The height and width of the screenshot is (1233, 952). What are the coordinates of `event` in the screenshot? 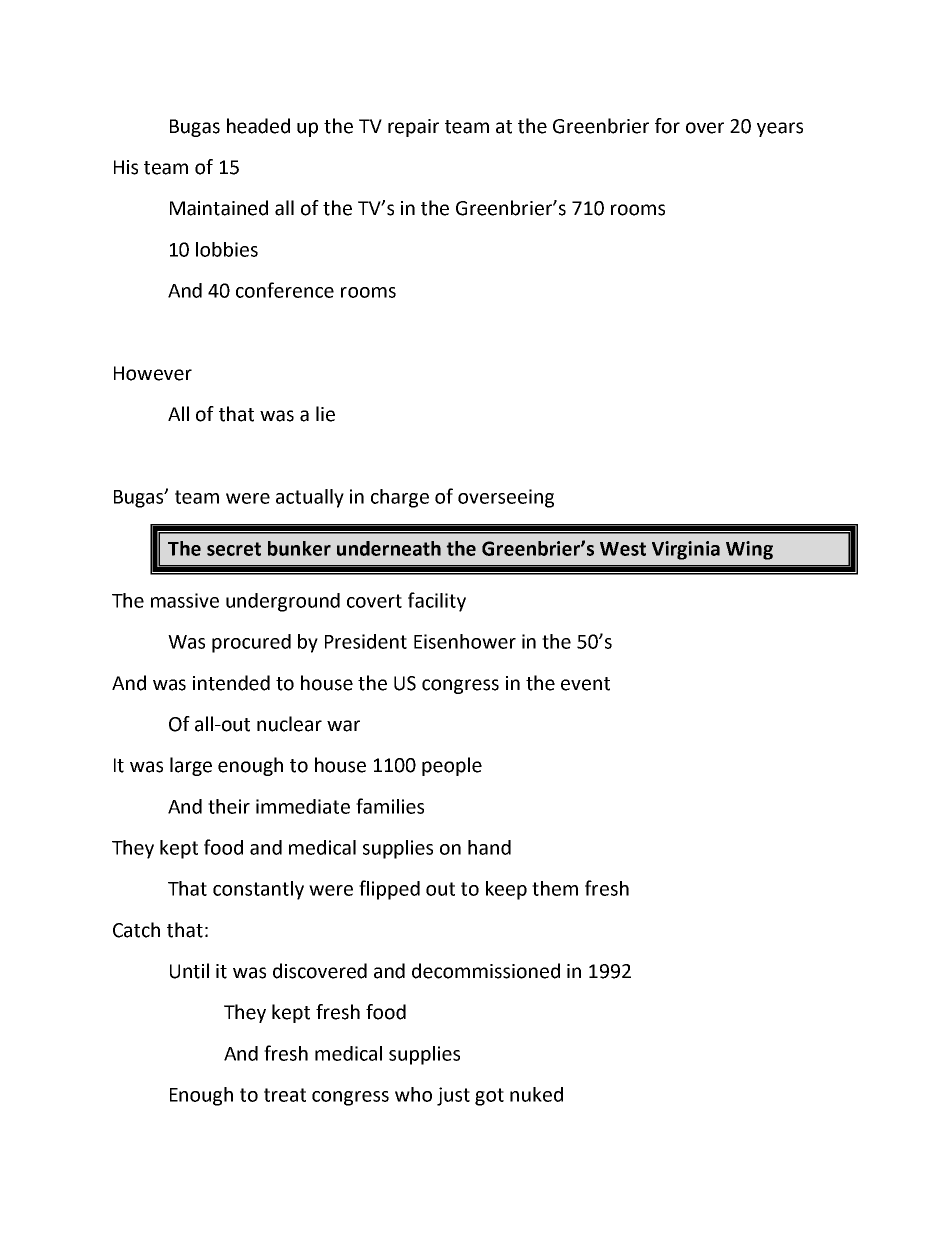 It's located at (585, 684).
